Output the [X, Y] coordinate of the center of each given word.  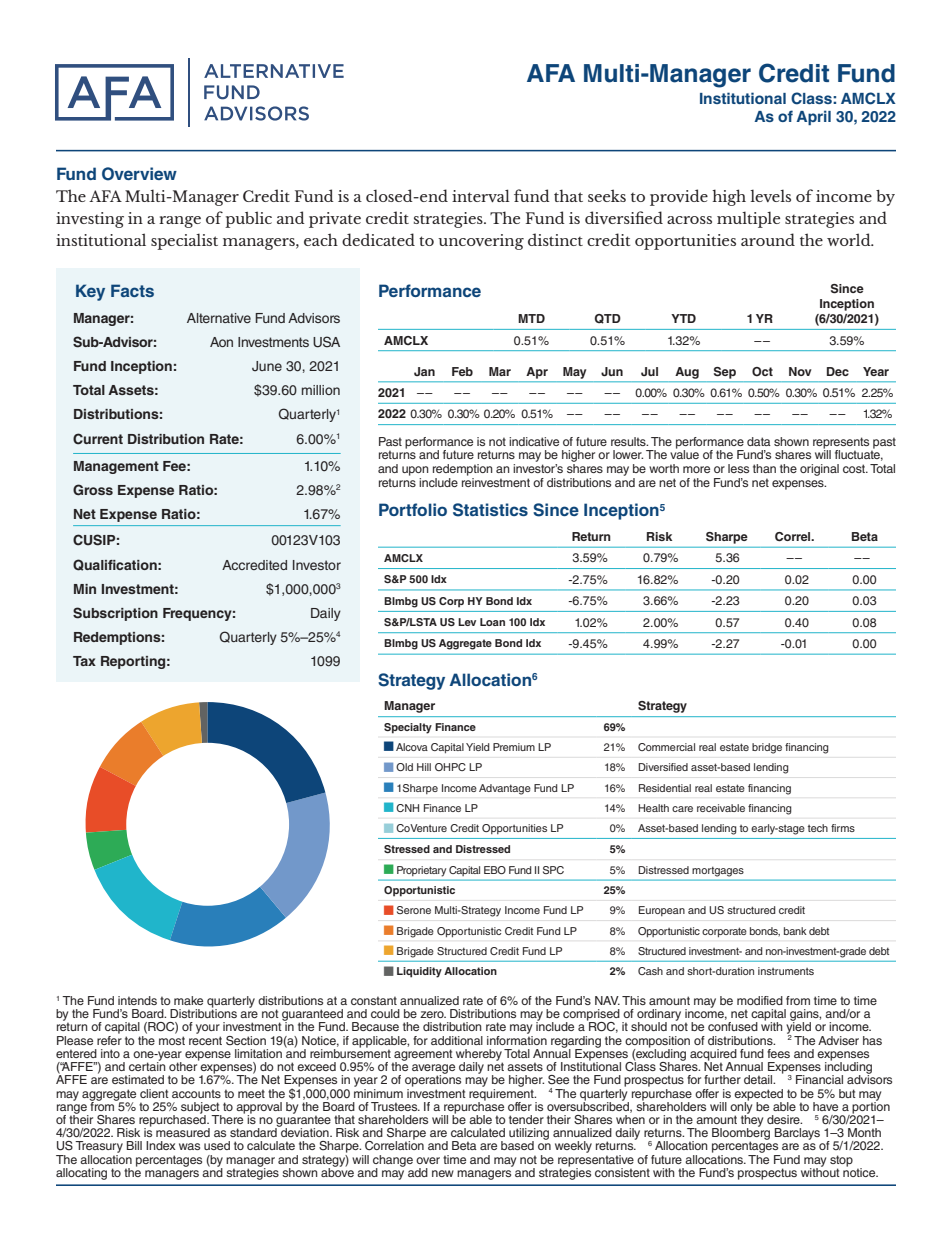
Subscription [115, 614]
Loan [492, 622]
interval [481, 195]
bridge [767, 748]
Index [161, 1145]
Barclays [797, 1134]
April [813, 117]
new [443, 1173]
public [248, 219]
